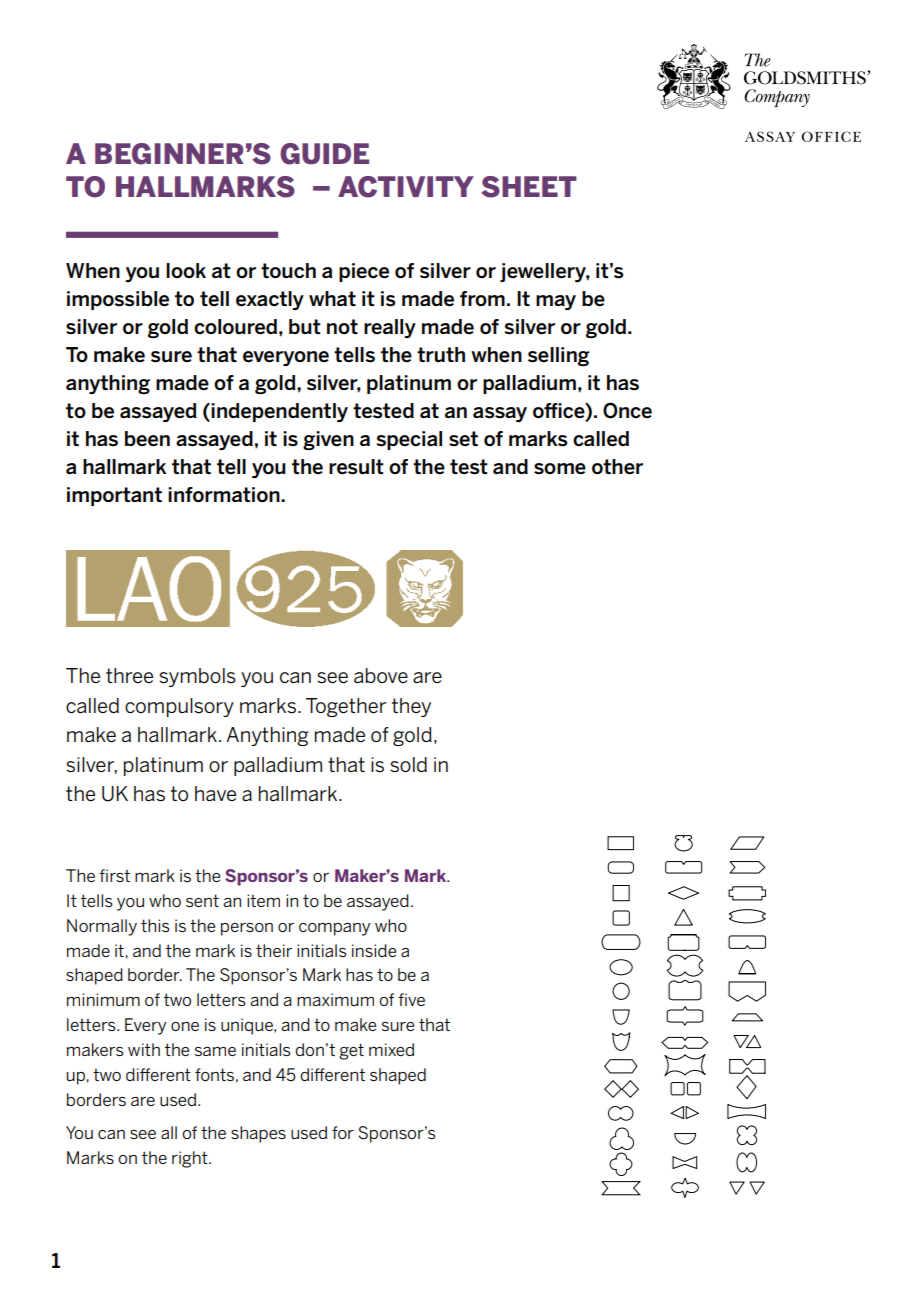  Describe the element at coordinates (186, 270) in the document. I see `look` at that location.
